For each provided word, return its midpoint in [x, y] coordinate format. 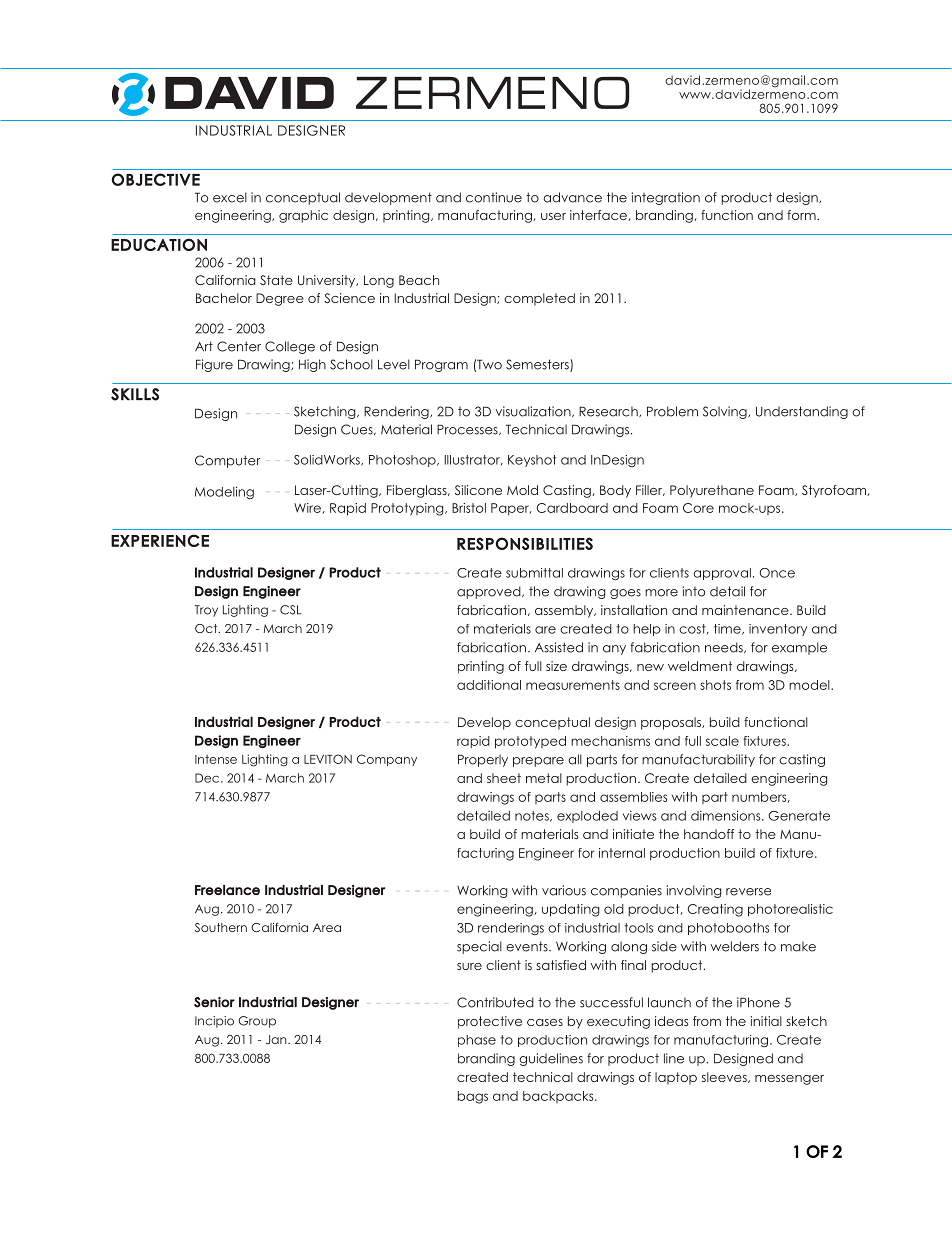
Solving [726, 412]
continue [494, 197]
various [564, 890]
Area [327, 927]
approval [722, 574]
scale [722, 741]
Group [257, 1022]
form [802, 215]
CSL [291, 610]
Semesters [538, 365]
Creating [715, 910]
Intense [216, 759]
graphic [303, 216]
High [312, 365]
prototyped [530, 742]
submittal [534, 573]
